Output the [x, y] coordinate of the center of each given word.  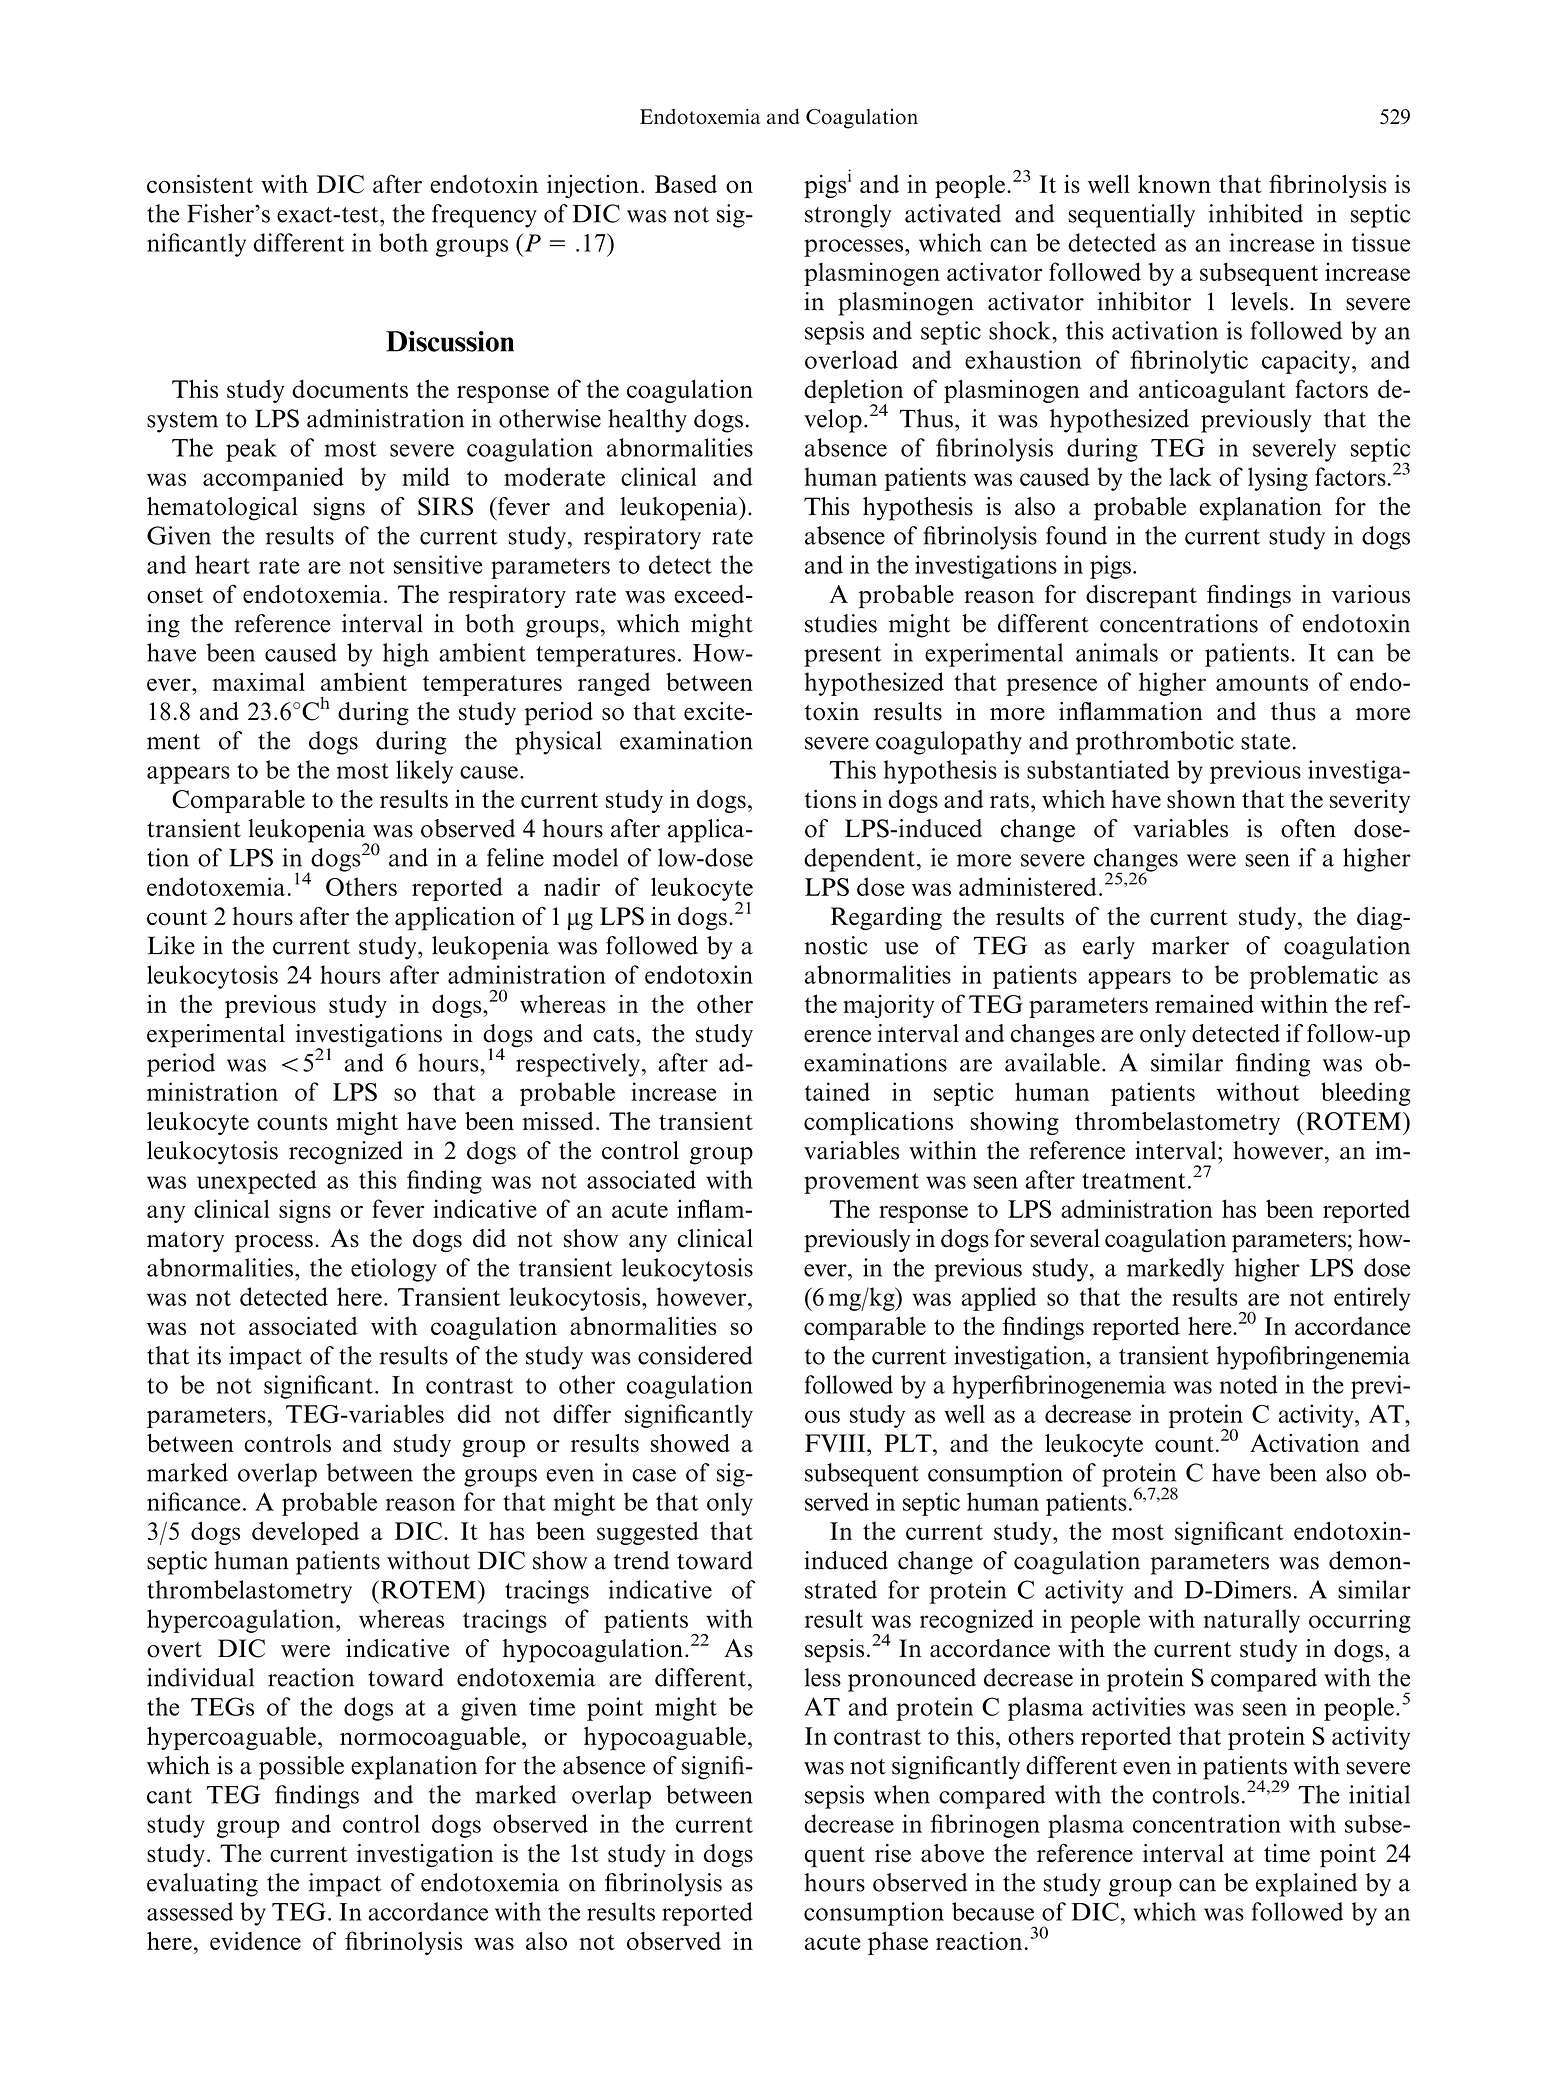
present [843, 656]
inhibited [1256, 213]
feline [515, 857]
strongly [848, 216]
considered [695, 1355]
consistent [200, 184]
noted [1249, 1384]
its [209, 1355]
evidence [255, 1940]
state [1265, 742]
